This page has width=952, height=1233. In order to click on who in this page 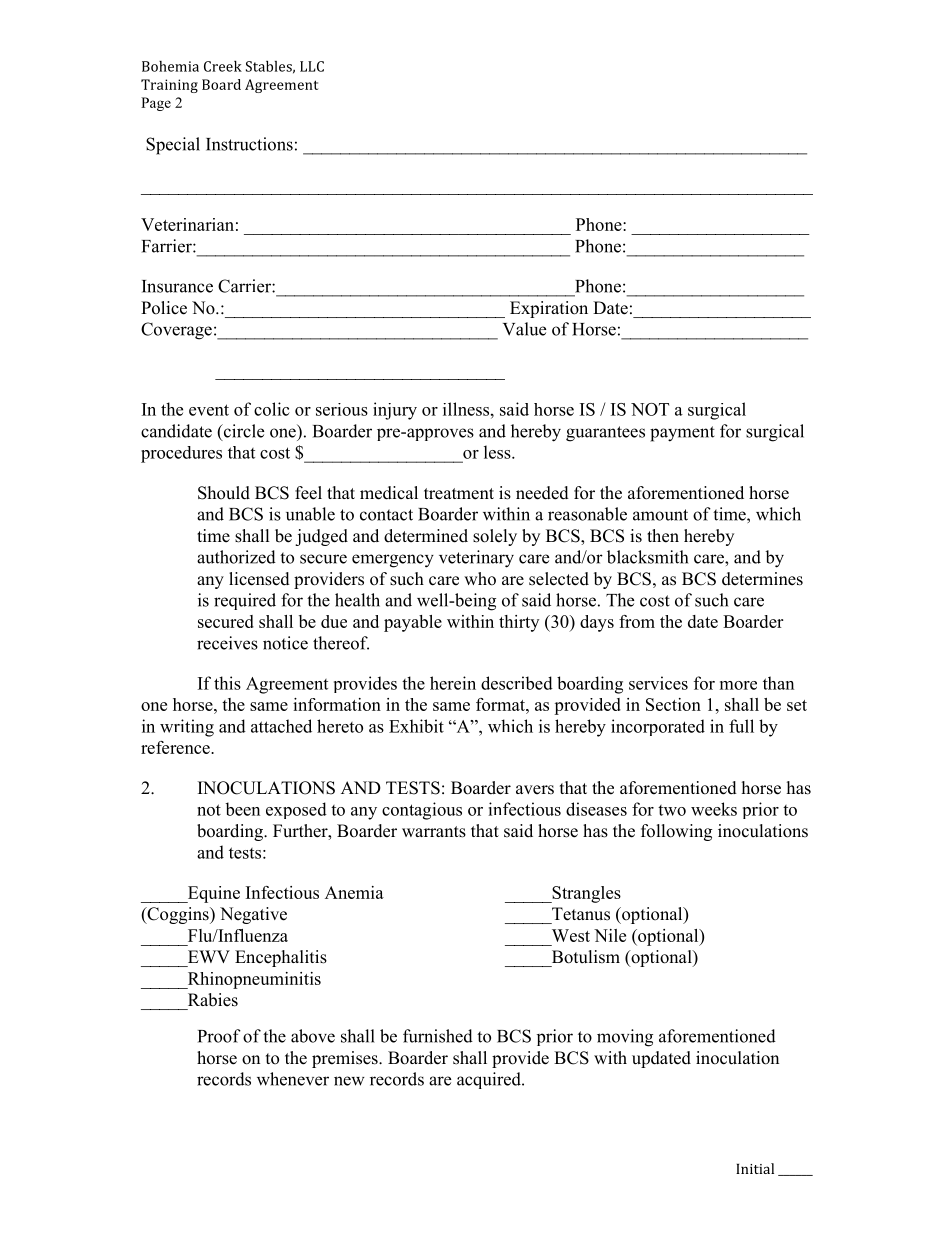, I will do `click(480, 579)`.
